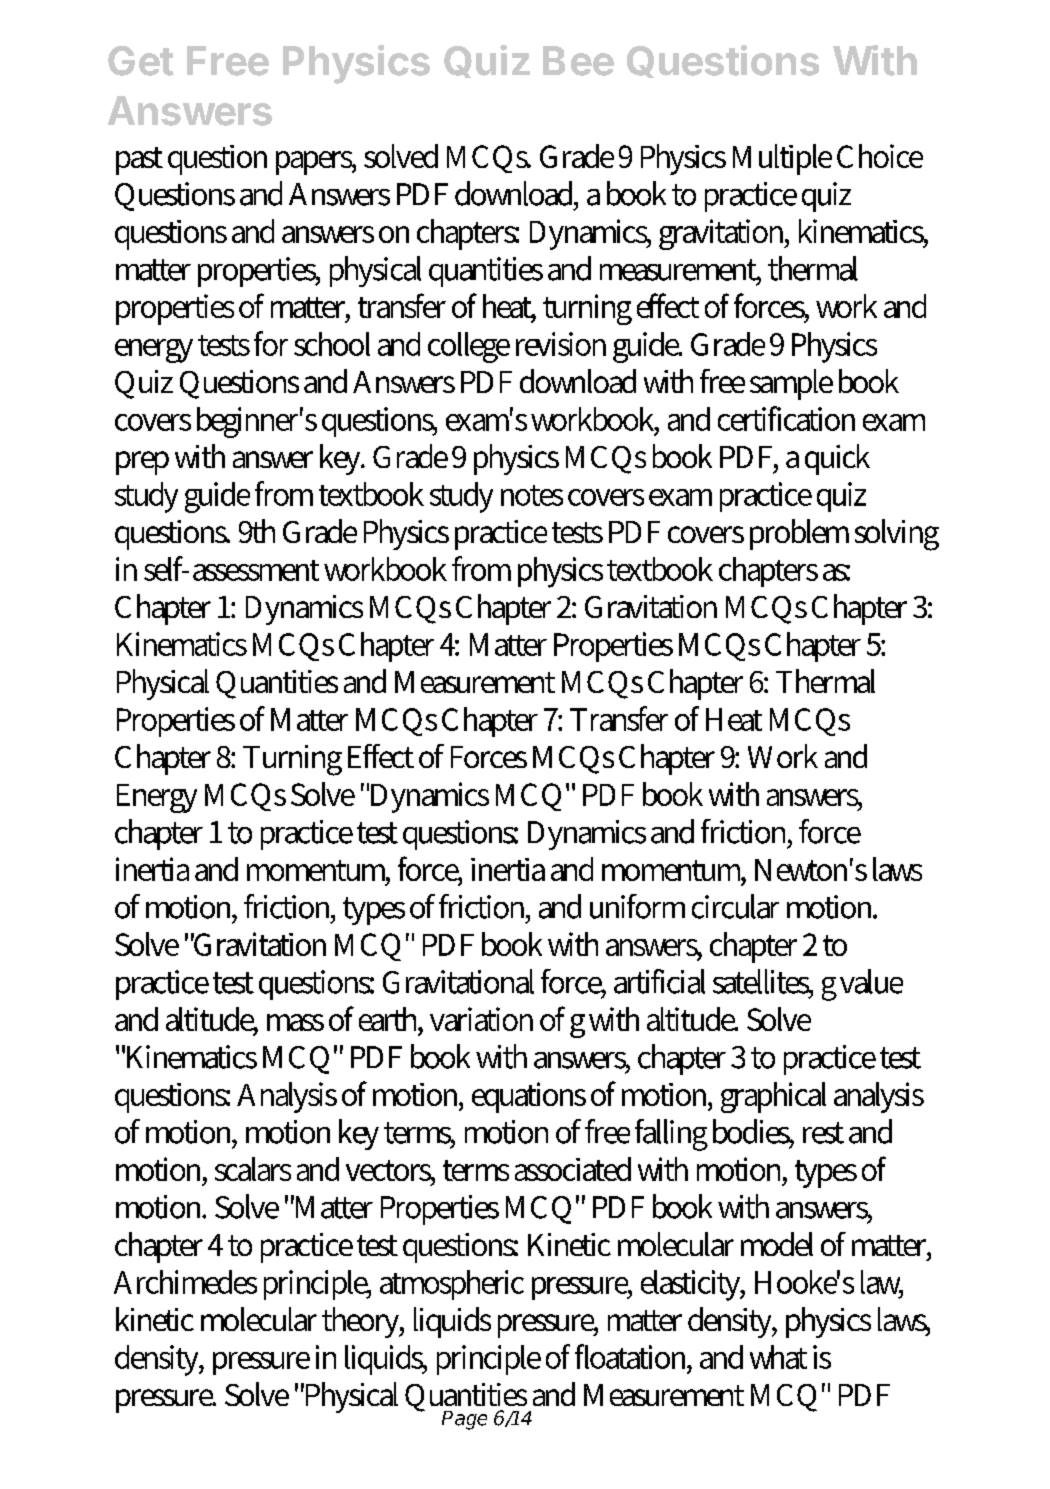 Image resolution: width=1050 pixels, height=1489 pixels. Describe the element at coordinates (871, 981) in the document. I see `value` at that location.
